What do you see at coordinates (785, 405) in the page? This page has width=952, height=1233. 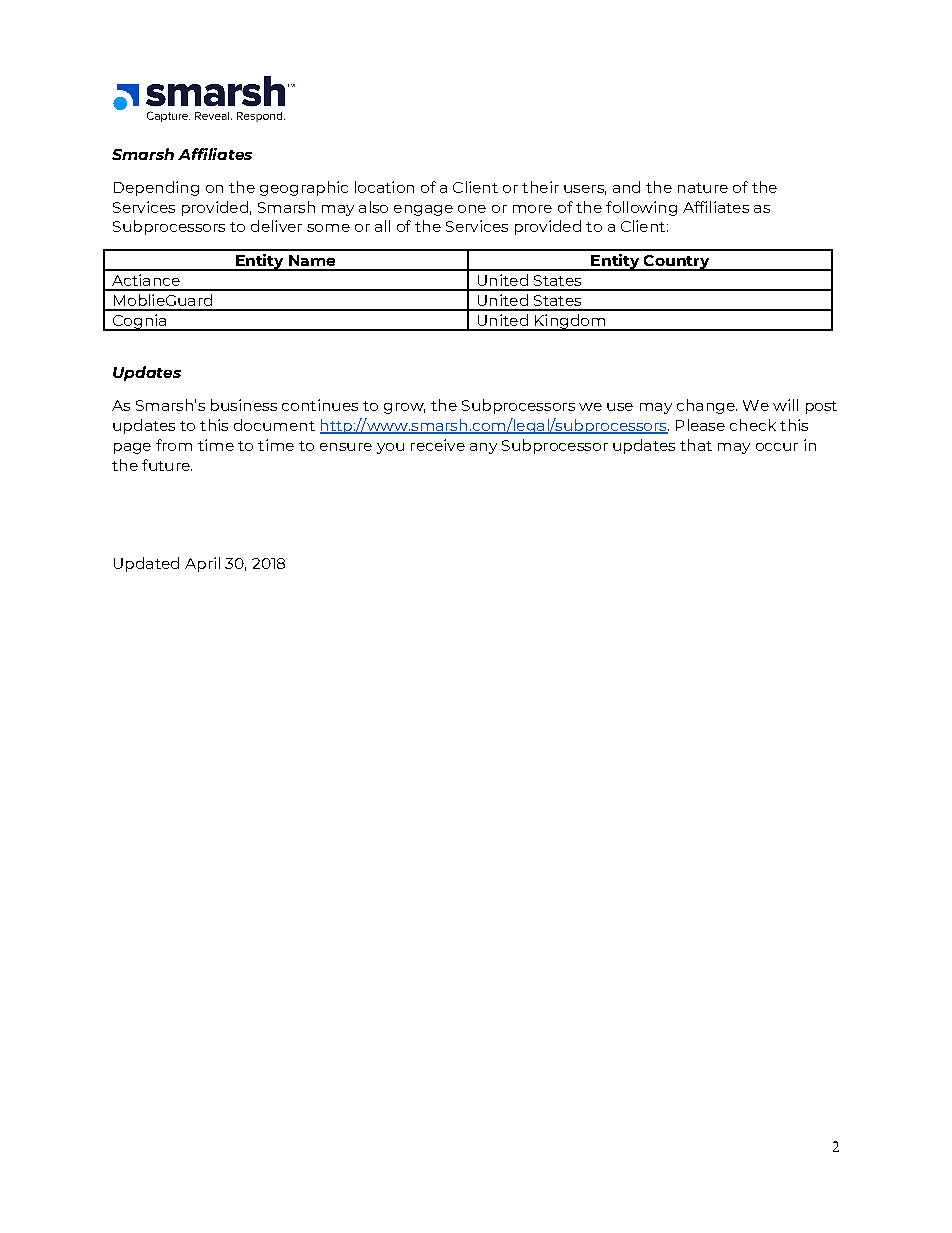 I see `will` at bounding box center [785, 405].
